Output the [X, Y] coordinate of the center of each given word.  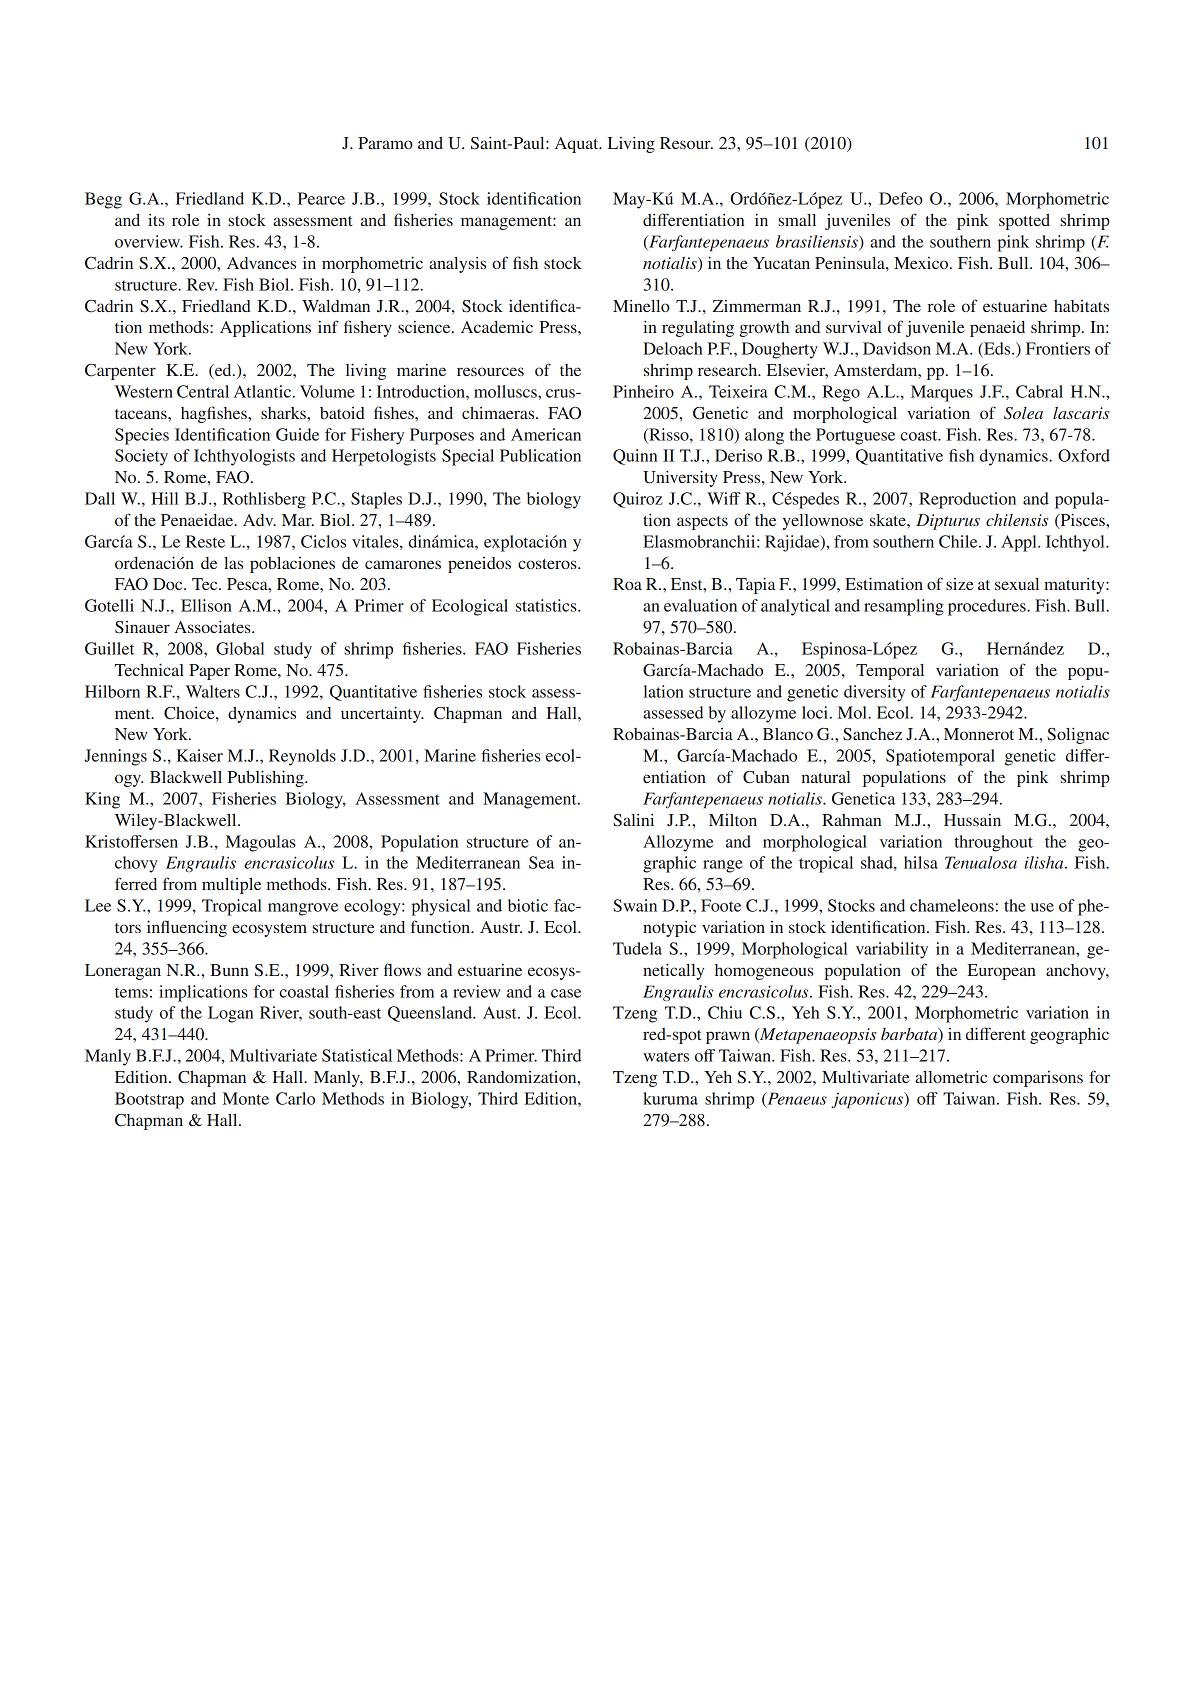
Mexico [922, 263]
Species [142, 436]
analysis [457, 265]
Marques [942, 393]
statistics [547, 605]
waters [666, 1056]
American [546, 434]
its [156, 220]
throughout [993, 843]
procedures [988, 607]
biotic [528, 905]
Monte [246, 1098]
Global [240, 648]
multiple [231, 886]
